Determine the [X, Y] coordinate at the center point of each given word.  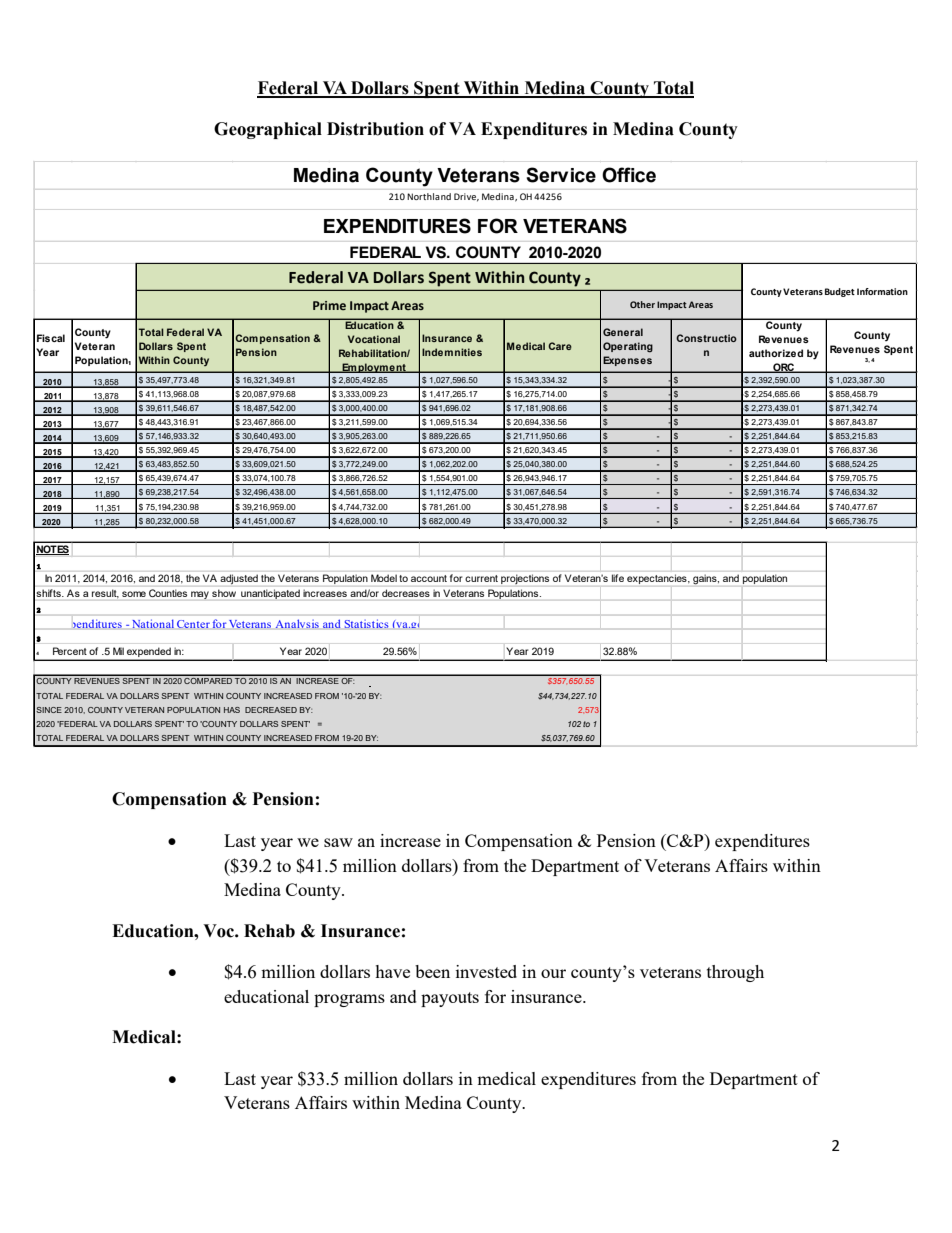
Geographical [268, 130]
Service [561, 175]
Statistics [367, 623]
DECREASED [271, 710]
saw [338, 842]
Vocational [374, 339]
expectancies [658, 579]
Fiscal [51, 338]
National [153, 623]
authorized [776, 353]
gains [706, 579]
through [735, 973]
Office [629, 175]
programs [349, 1000]
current [482, 578]
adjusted [239, 579]
